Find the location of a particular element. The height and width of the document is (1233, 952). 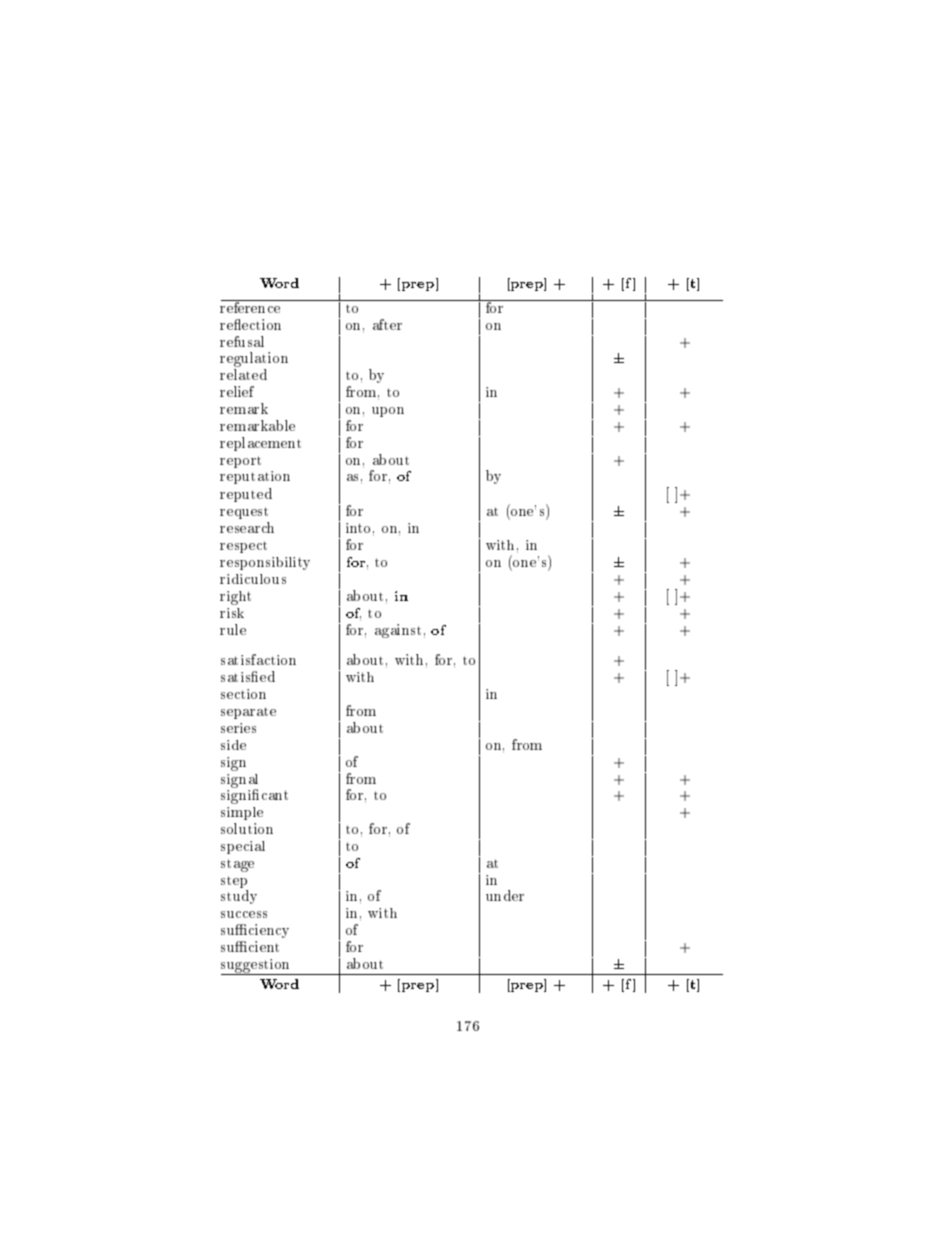

rule is located at coordinates (233, 629).
